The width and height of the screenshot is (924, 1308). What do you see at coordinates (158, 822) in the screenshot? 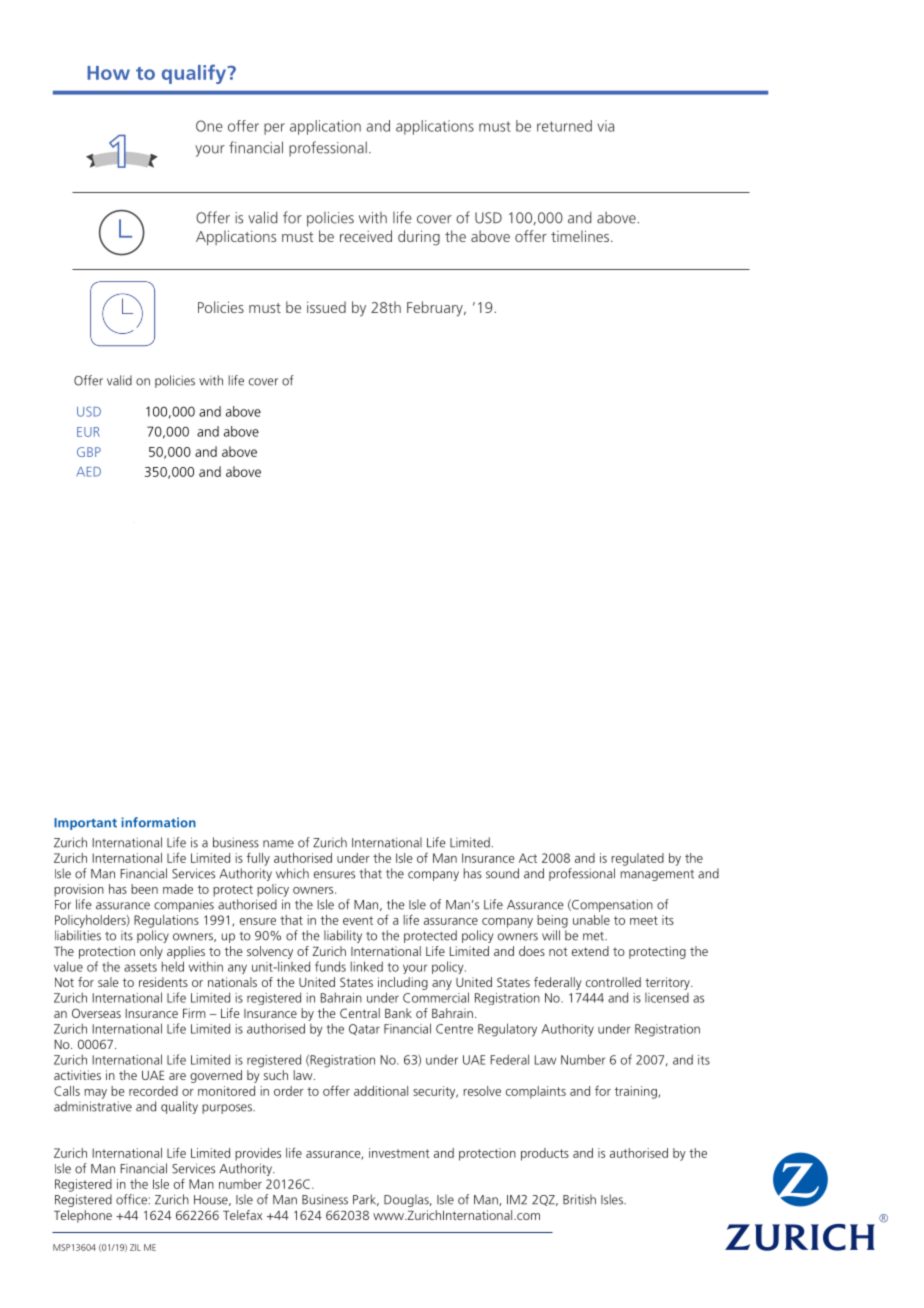
I see `information` at bounding box center [158, 822].
